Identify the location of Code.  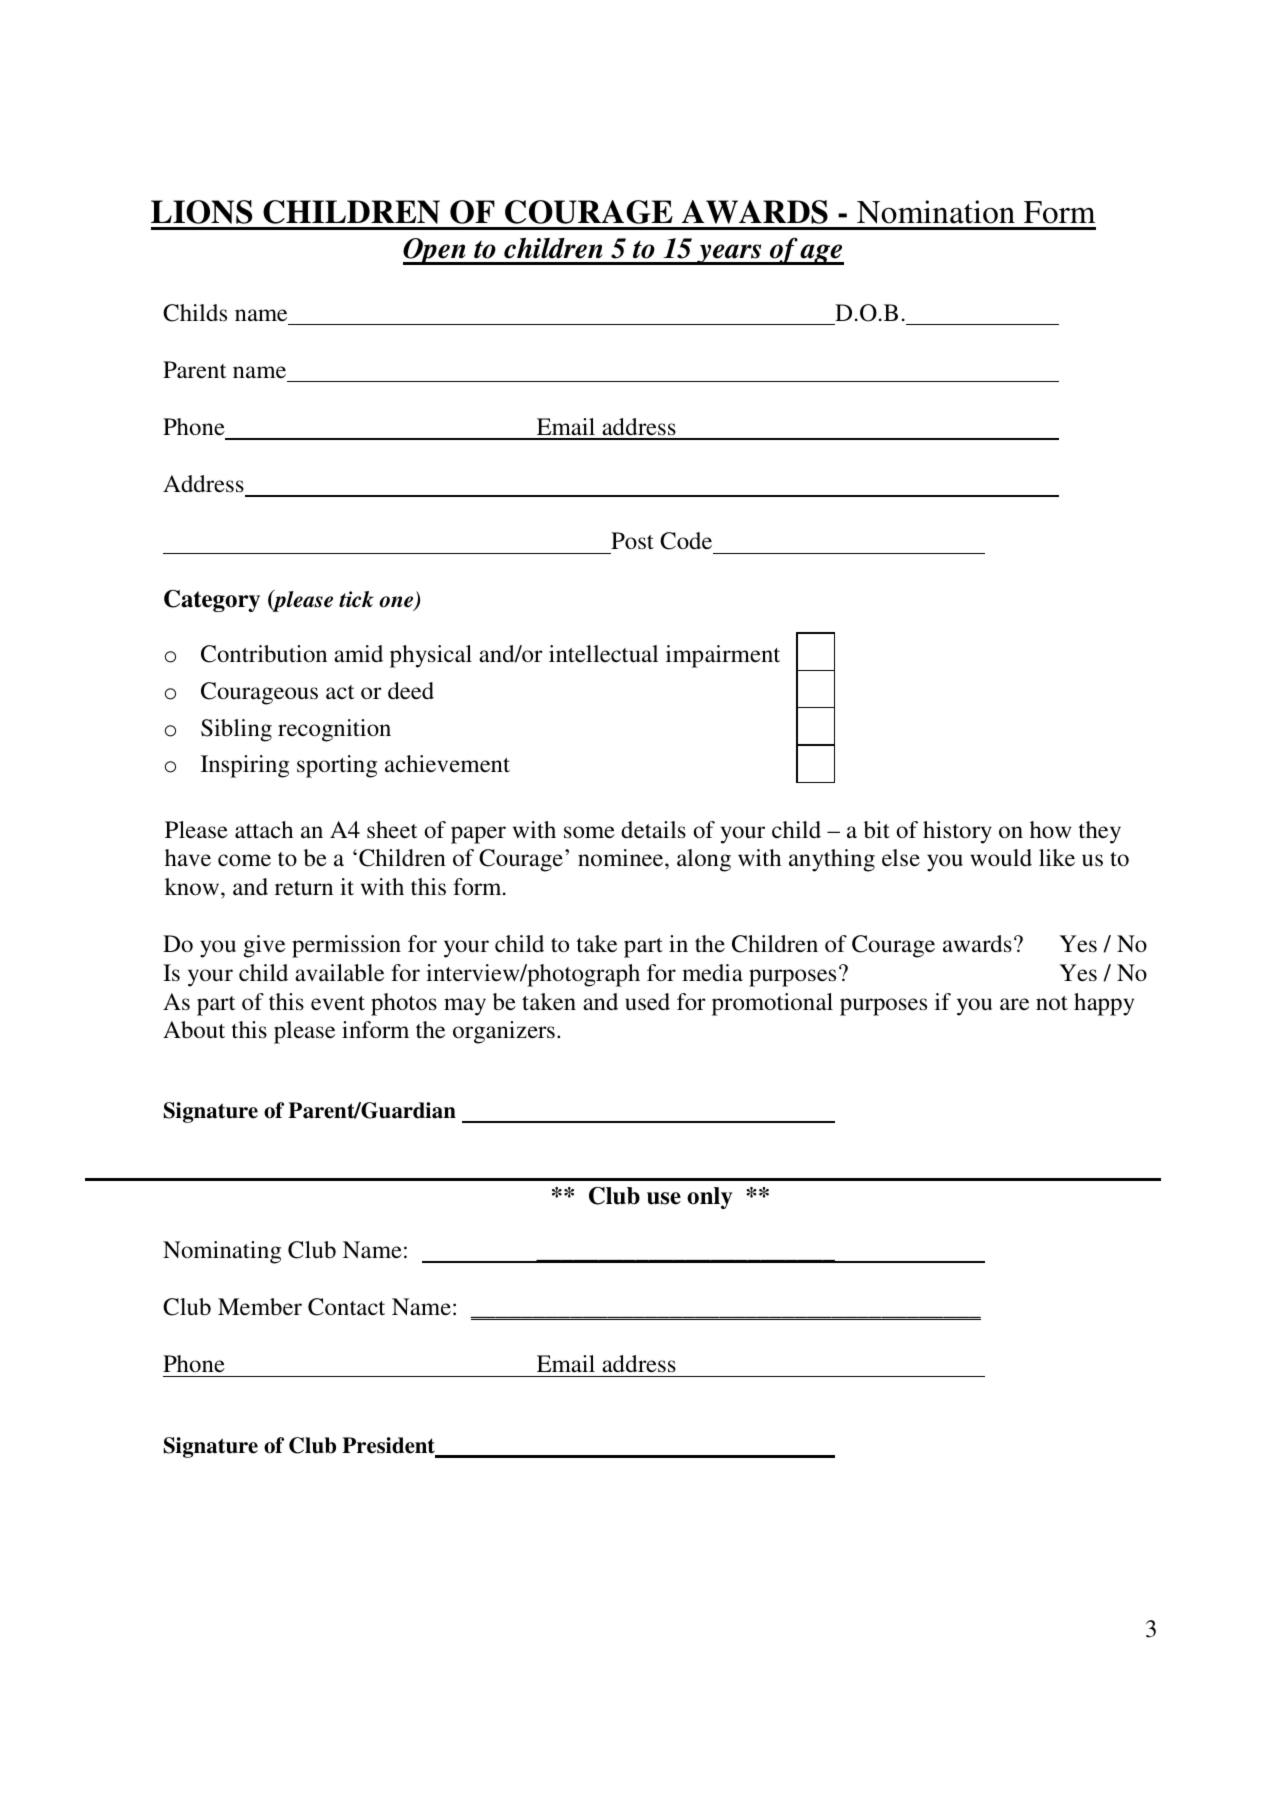
(686, 541).
